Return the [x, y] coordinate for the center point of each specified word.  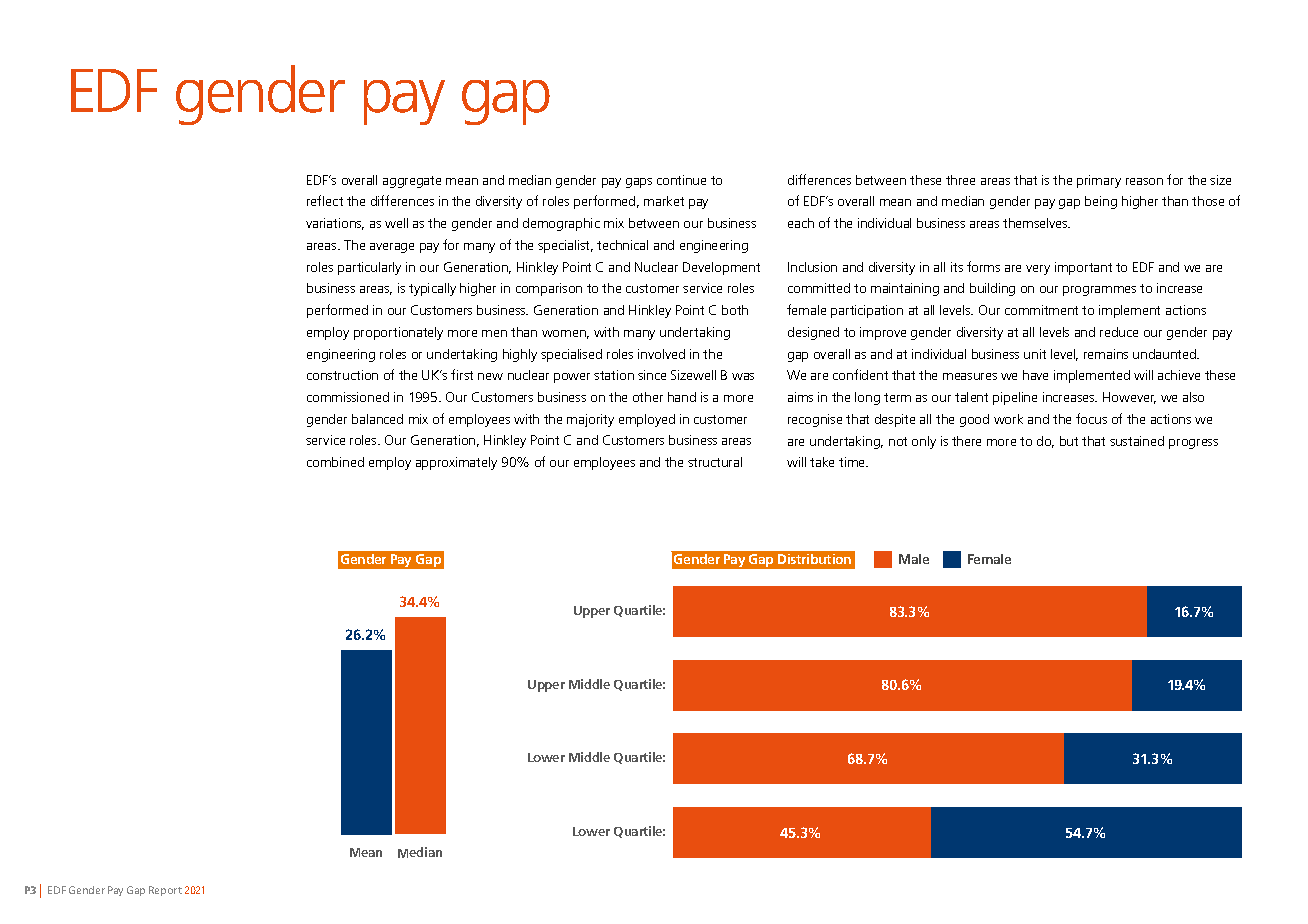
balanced [377, 419]
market [664, 201]
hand [682, 397]
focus [1091, 418]
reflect [325, 200]
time [853, 462]
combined [335, 462]
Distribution [814, 559]
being [1101, 202]
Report [165, 891]
